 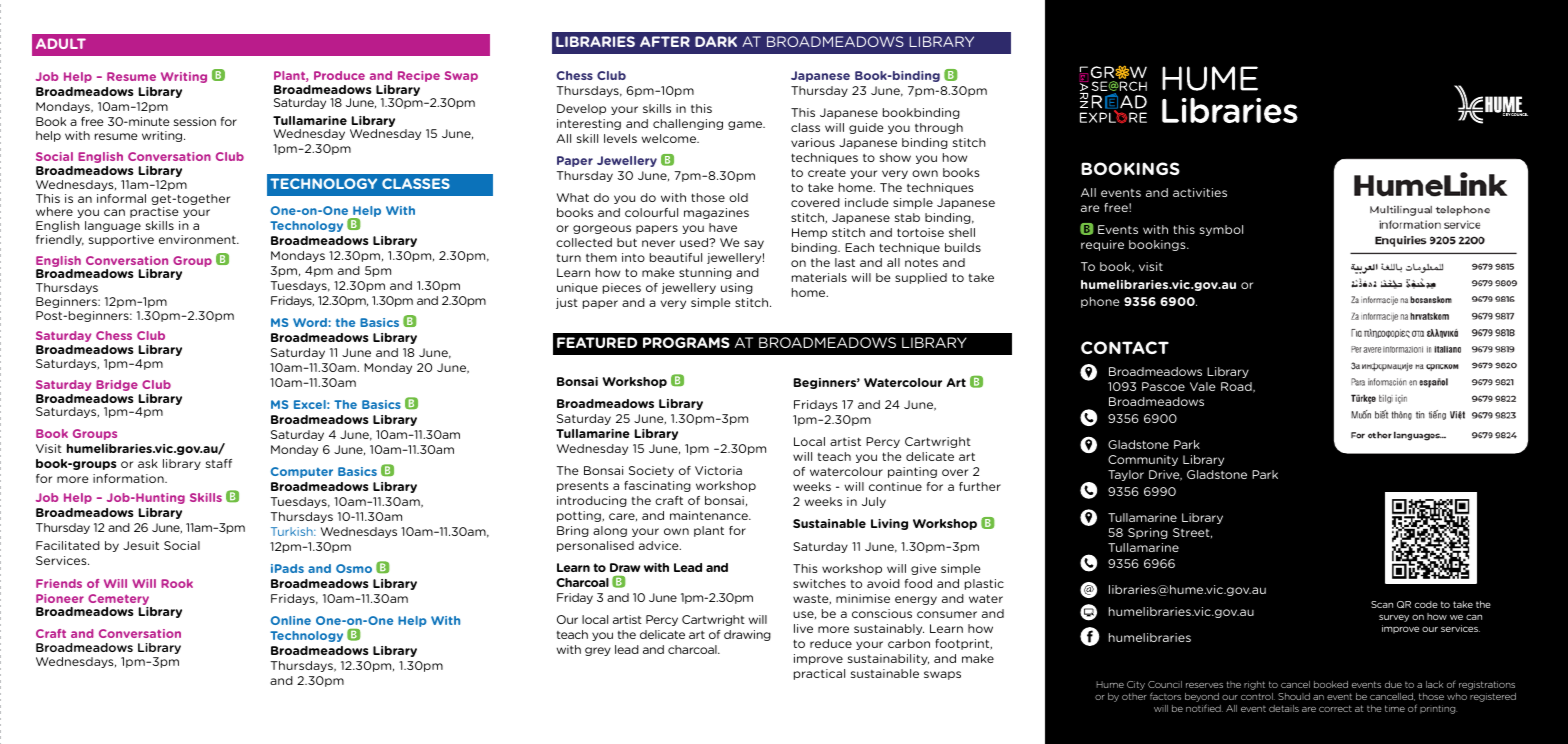 I want to click on magazines, so click(x=716, y=213).
